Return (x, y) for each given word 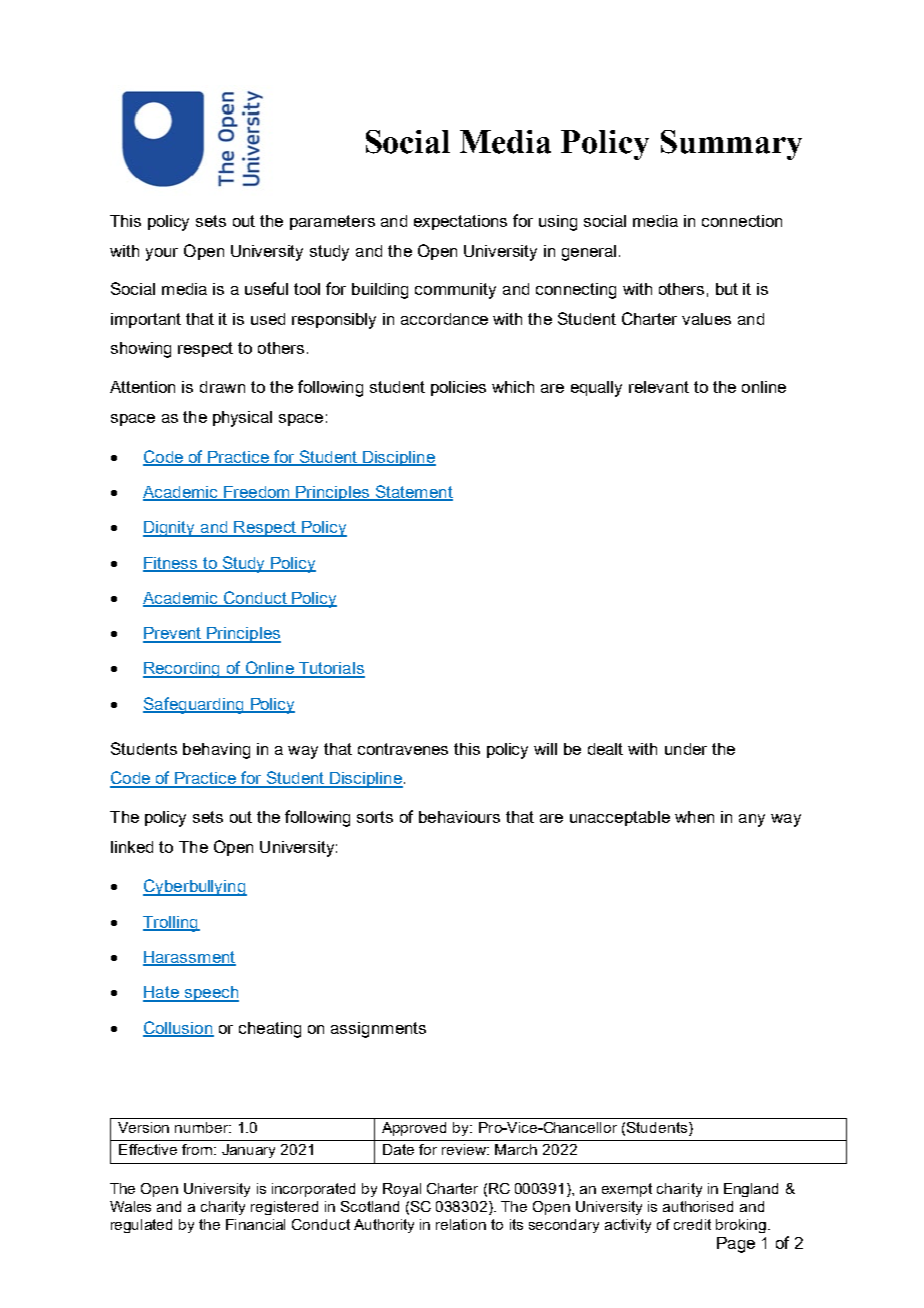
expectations (460, 222)
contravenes (403, 749)
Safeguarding (194, 705)
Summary (731, 145)
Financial (255, 1224)
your (162, 254)
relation (461, 1224)
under (686, 749)
